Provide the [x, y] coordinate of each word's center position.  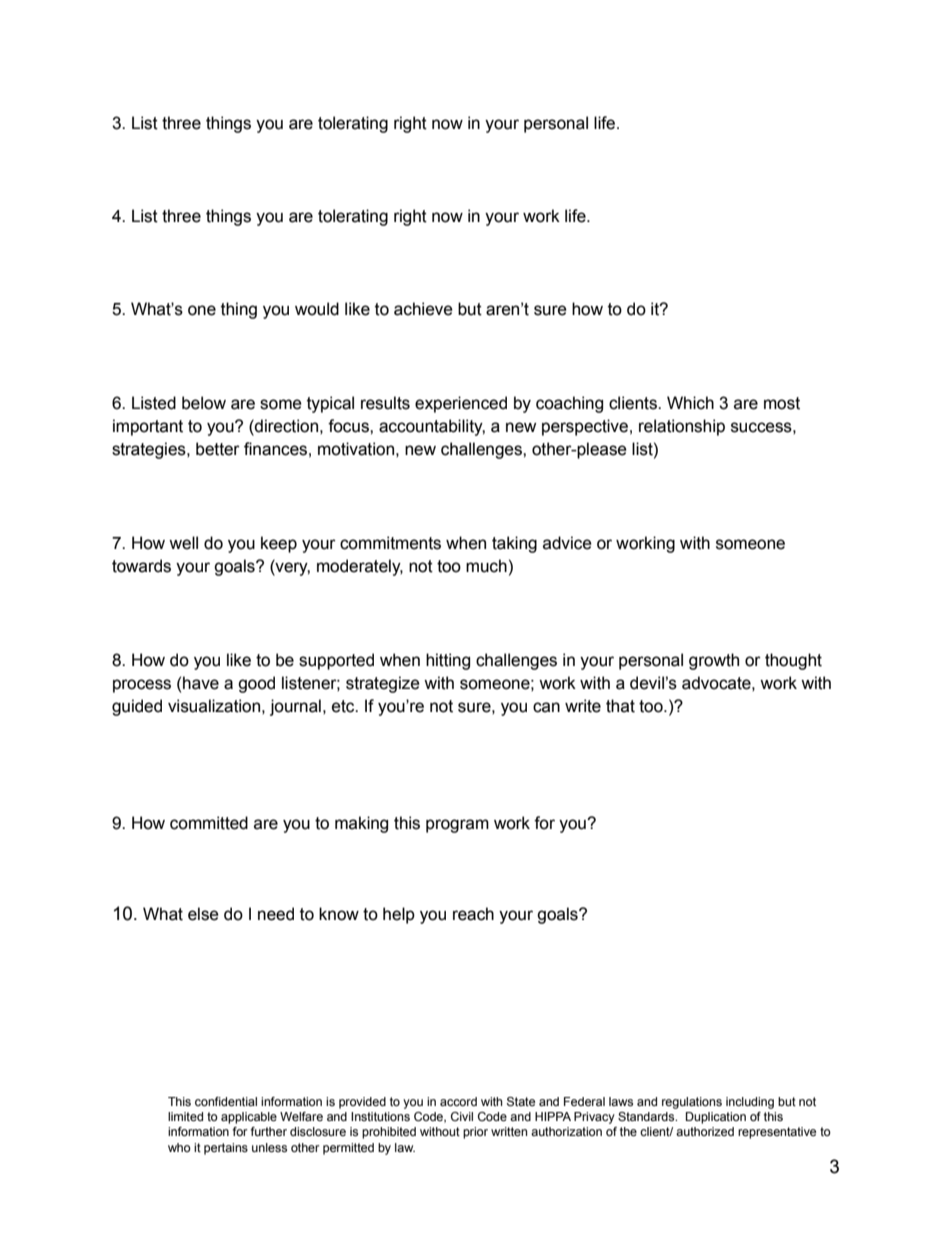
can [546, 707]
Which [690, 403]
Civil [462, 1116]
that [620, 706]
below [204, 403]
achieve [423, 309]
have [201, 683]
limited [185, 1116]
